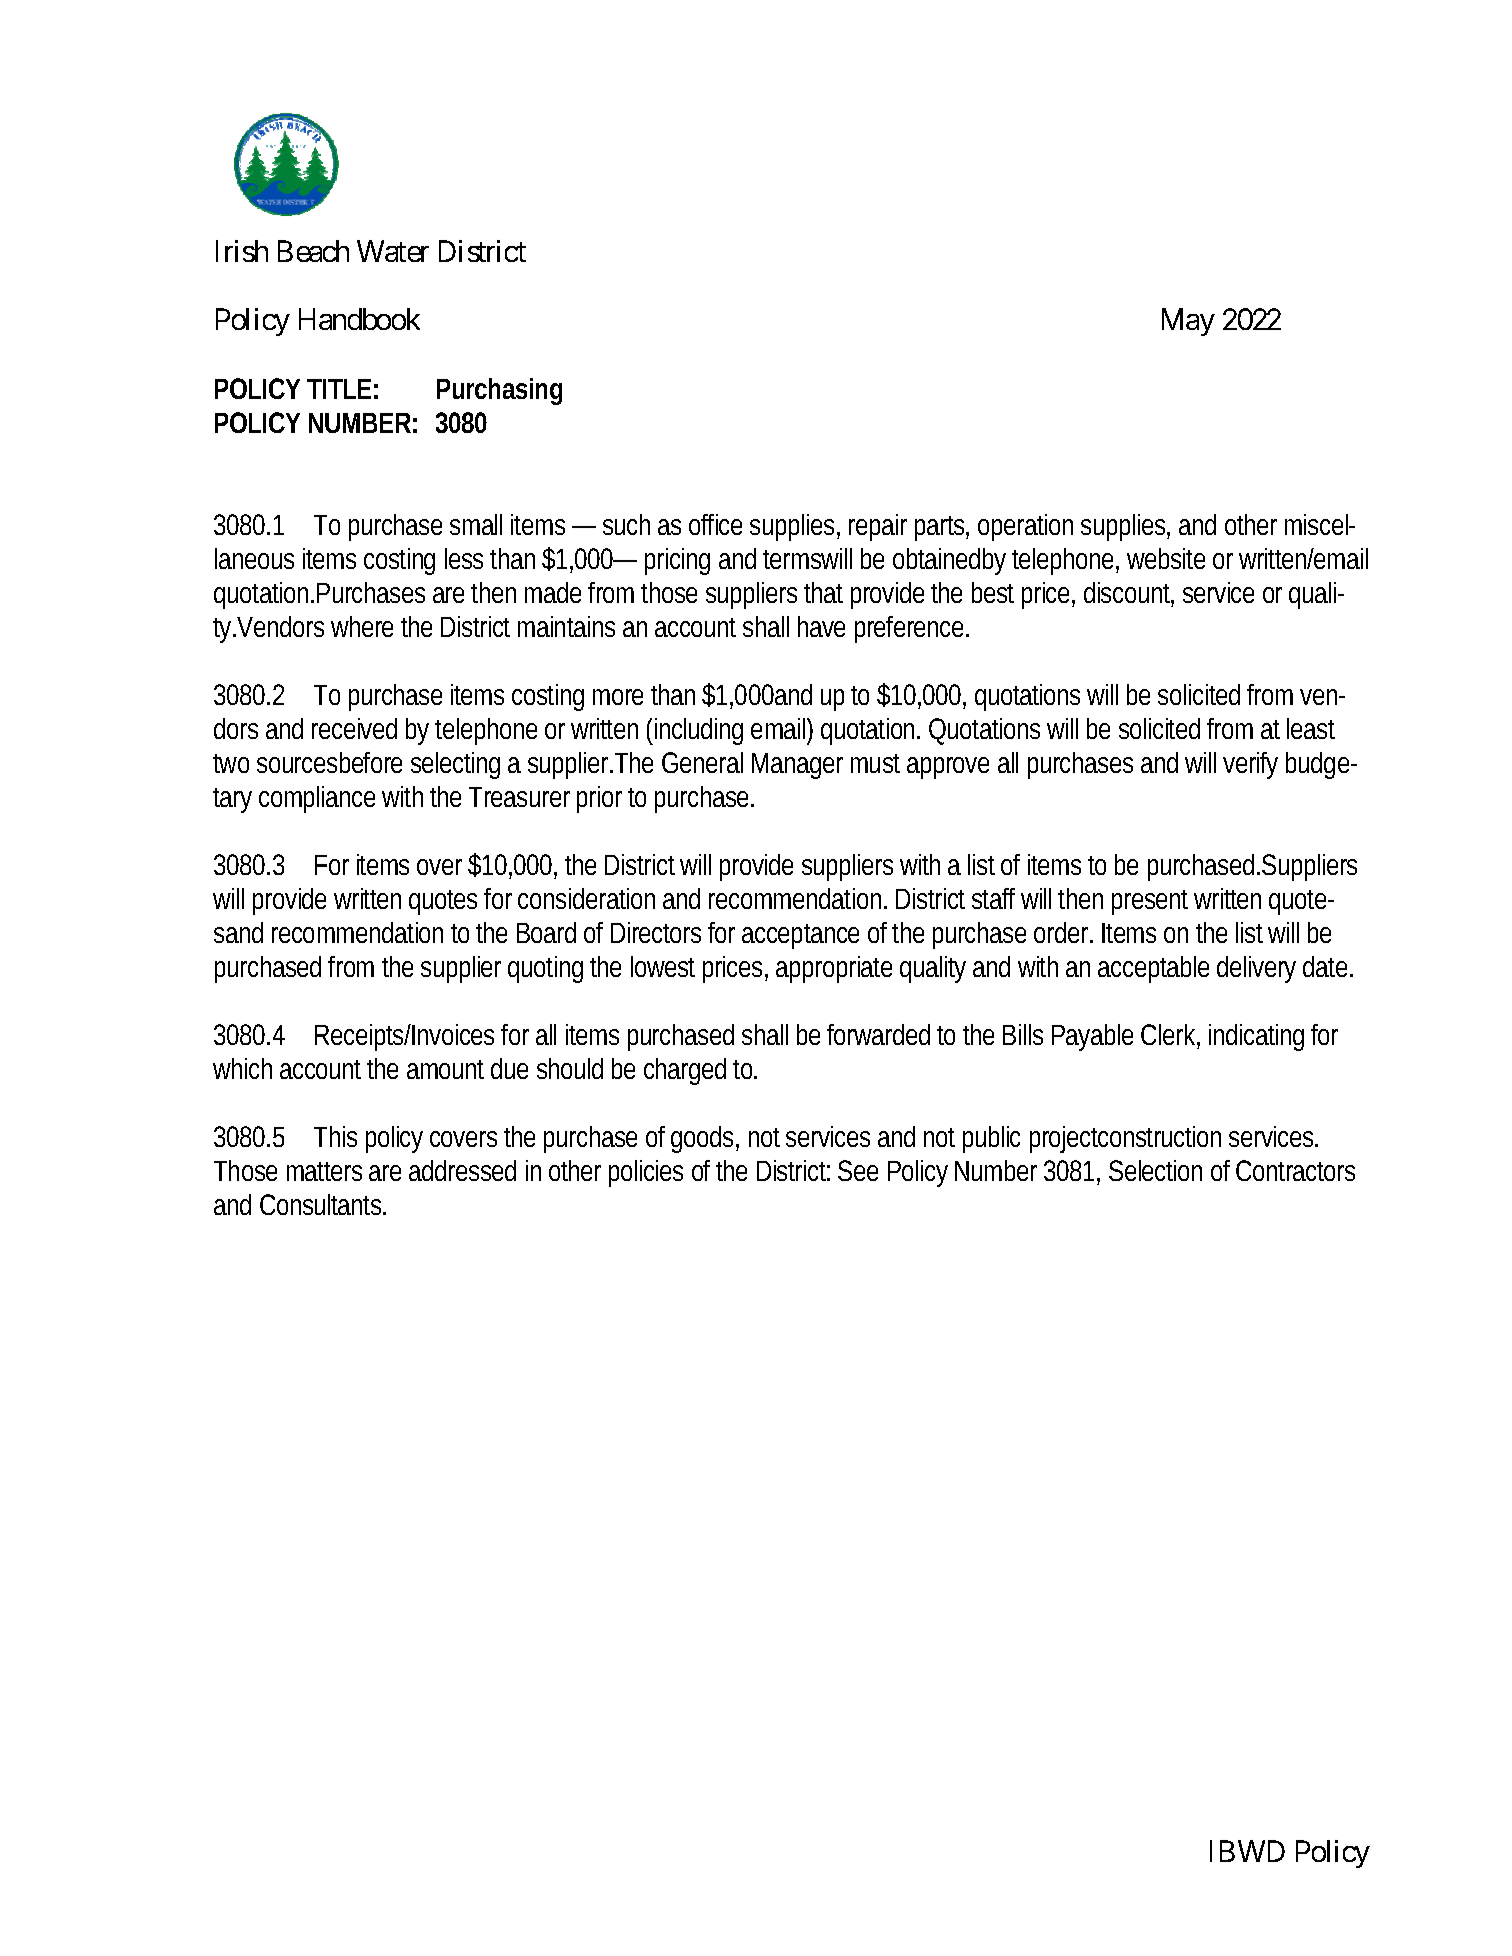  I want to click on received, so click(354, 728).
